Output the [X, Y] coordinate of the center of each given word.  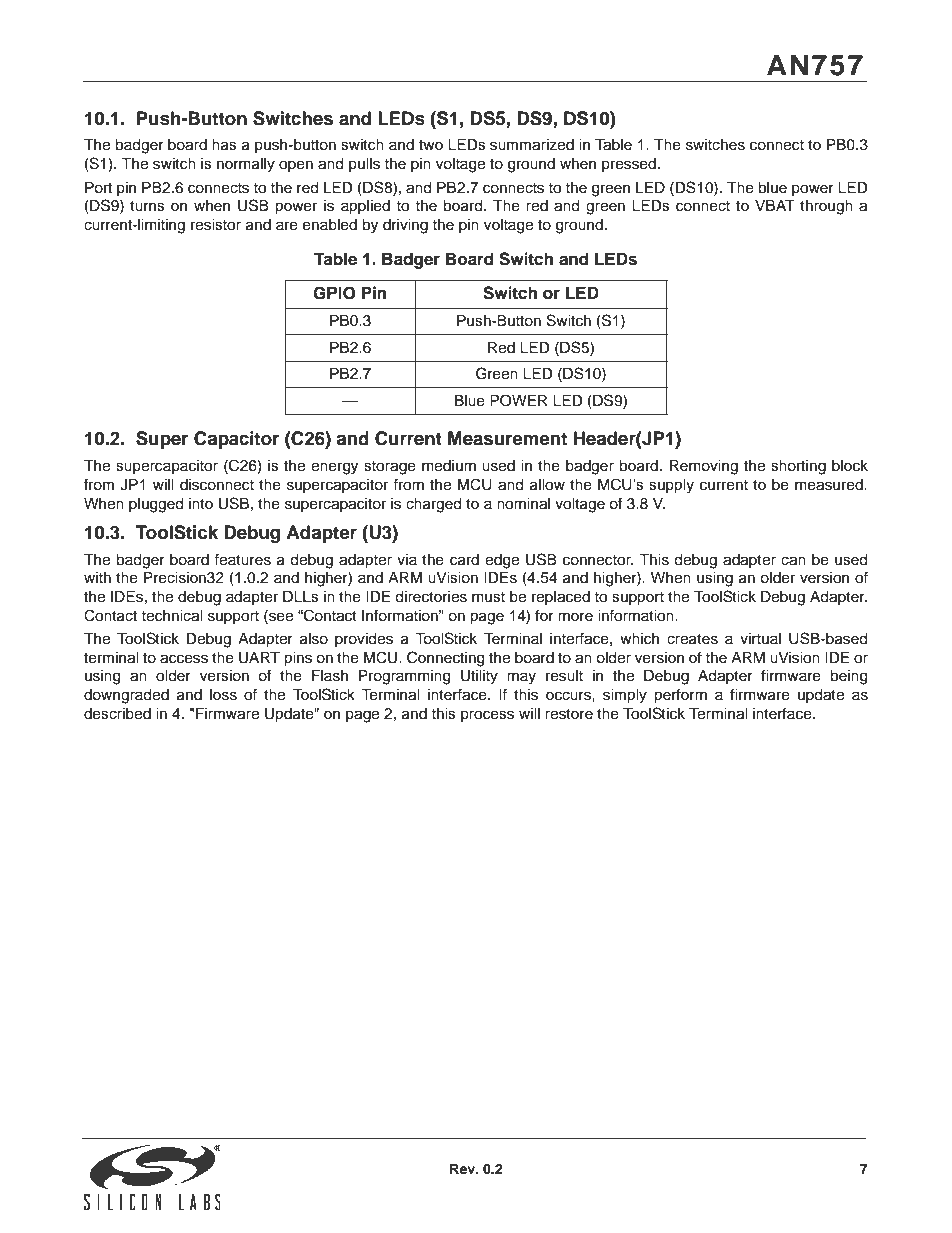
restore [569, 714]
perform [680, 696]
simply [625, 696]
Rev [464, 1169]
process [487, 716]
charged [433, 505]
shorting [798, 467]
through [826, 207]
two [431, 145]
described [117, 714]
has [224, 145]
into [201, 503]
